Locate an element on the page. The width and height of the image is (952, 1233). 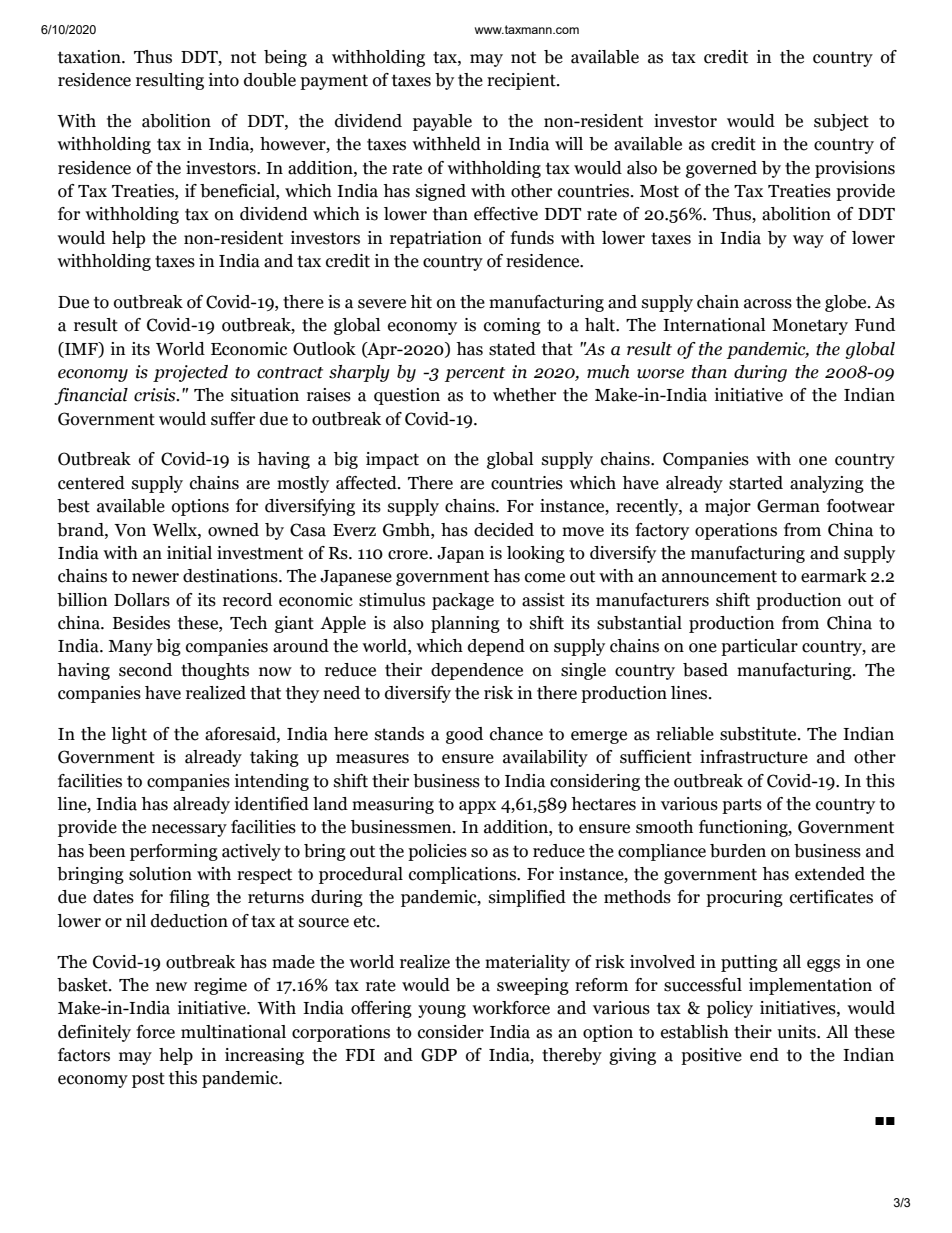
newer is located at coordinates (155, 578).
